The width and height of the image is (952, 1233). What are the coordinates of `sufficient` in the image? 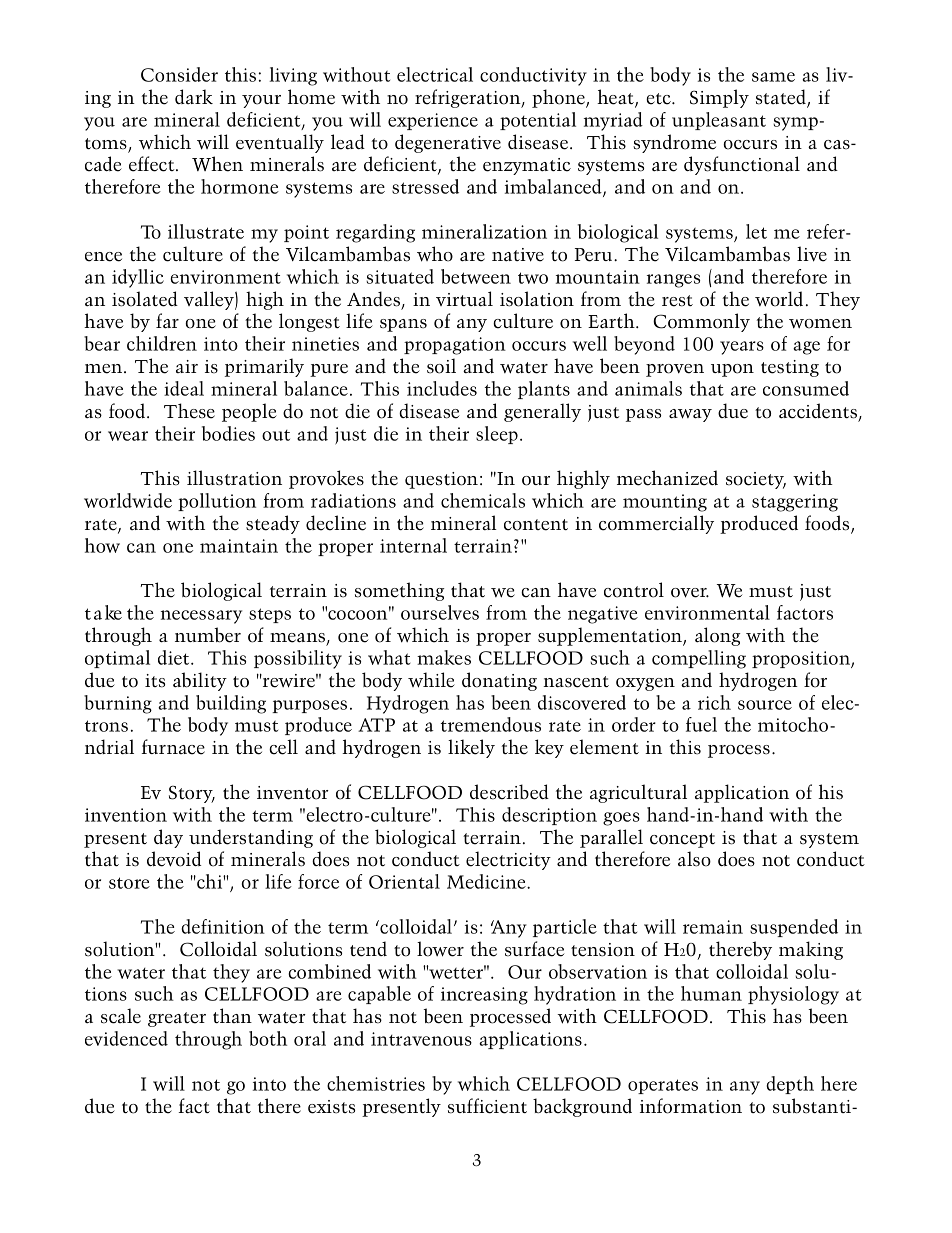 It's located at (487, 1106).
